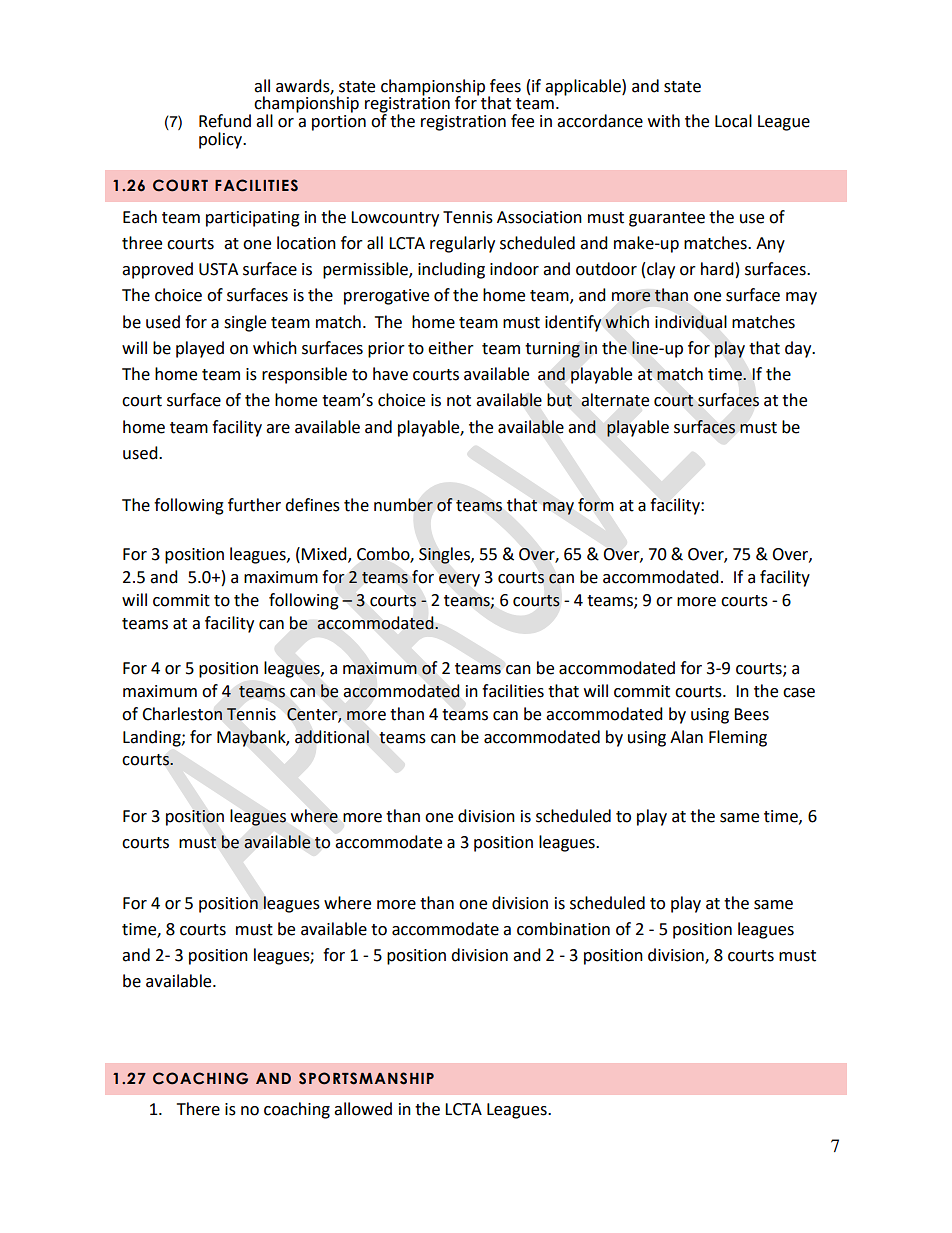 The height and width of the screenshot is (1233, 952). Describe the element at coordinates (459, 580) in the screenshot. I see `every` at that location.
